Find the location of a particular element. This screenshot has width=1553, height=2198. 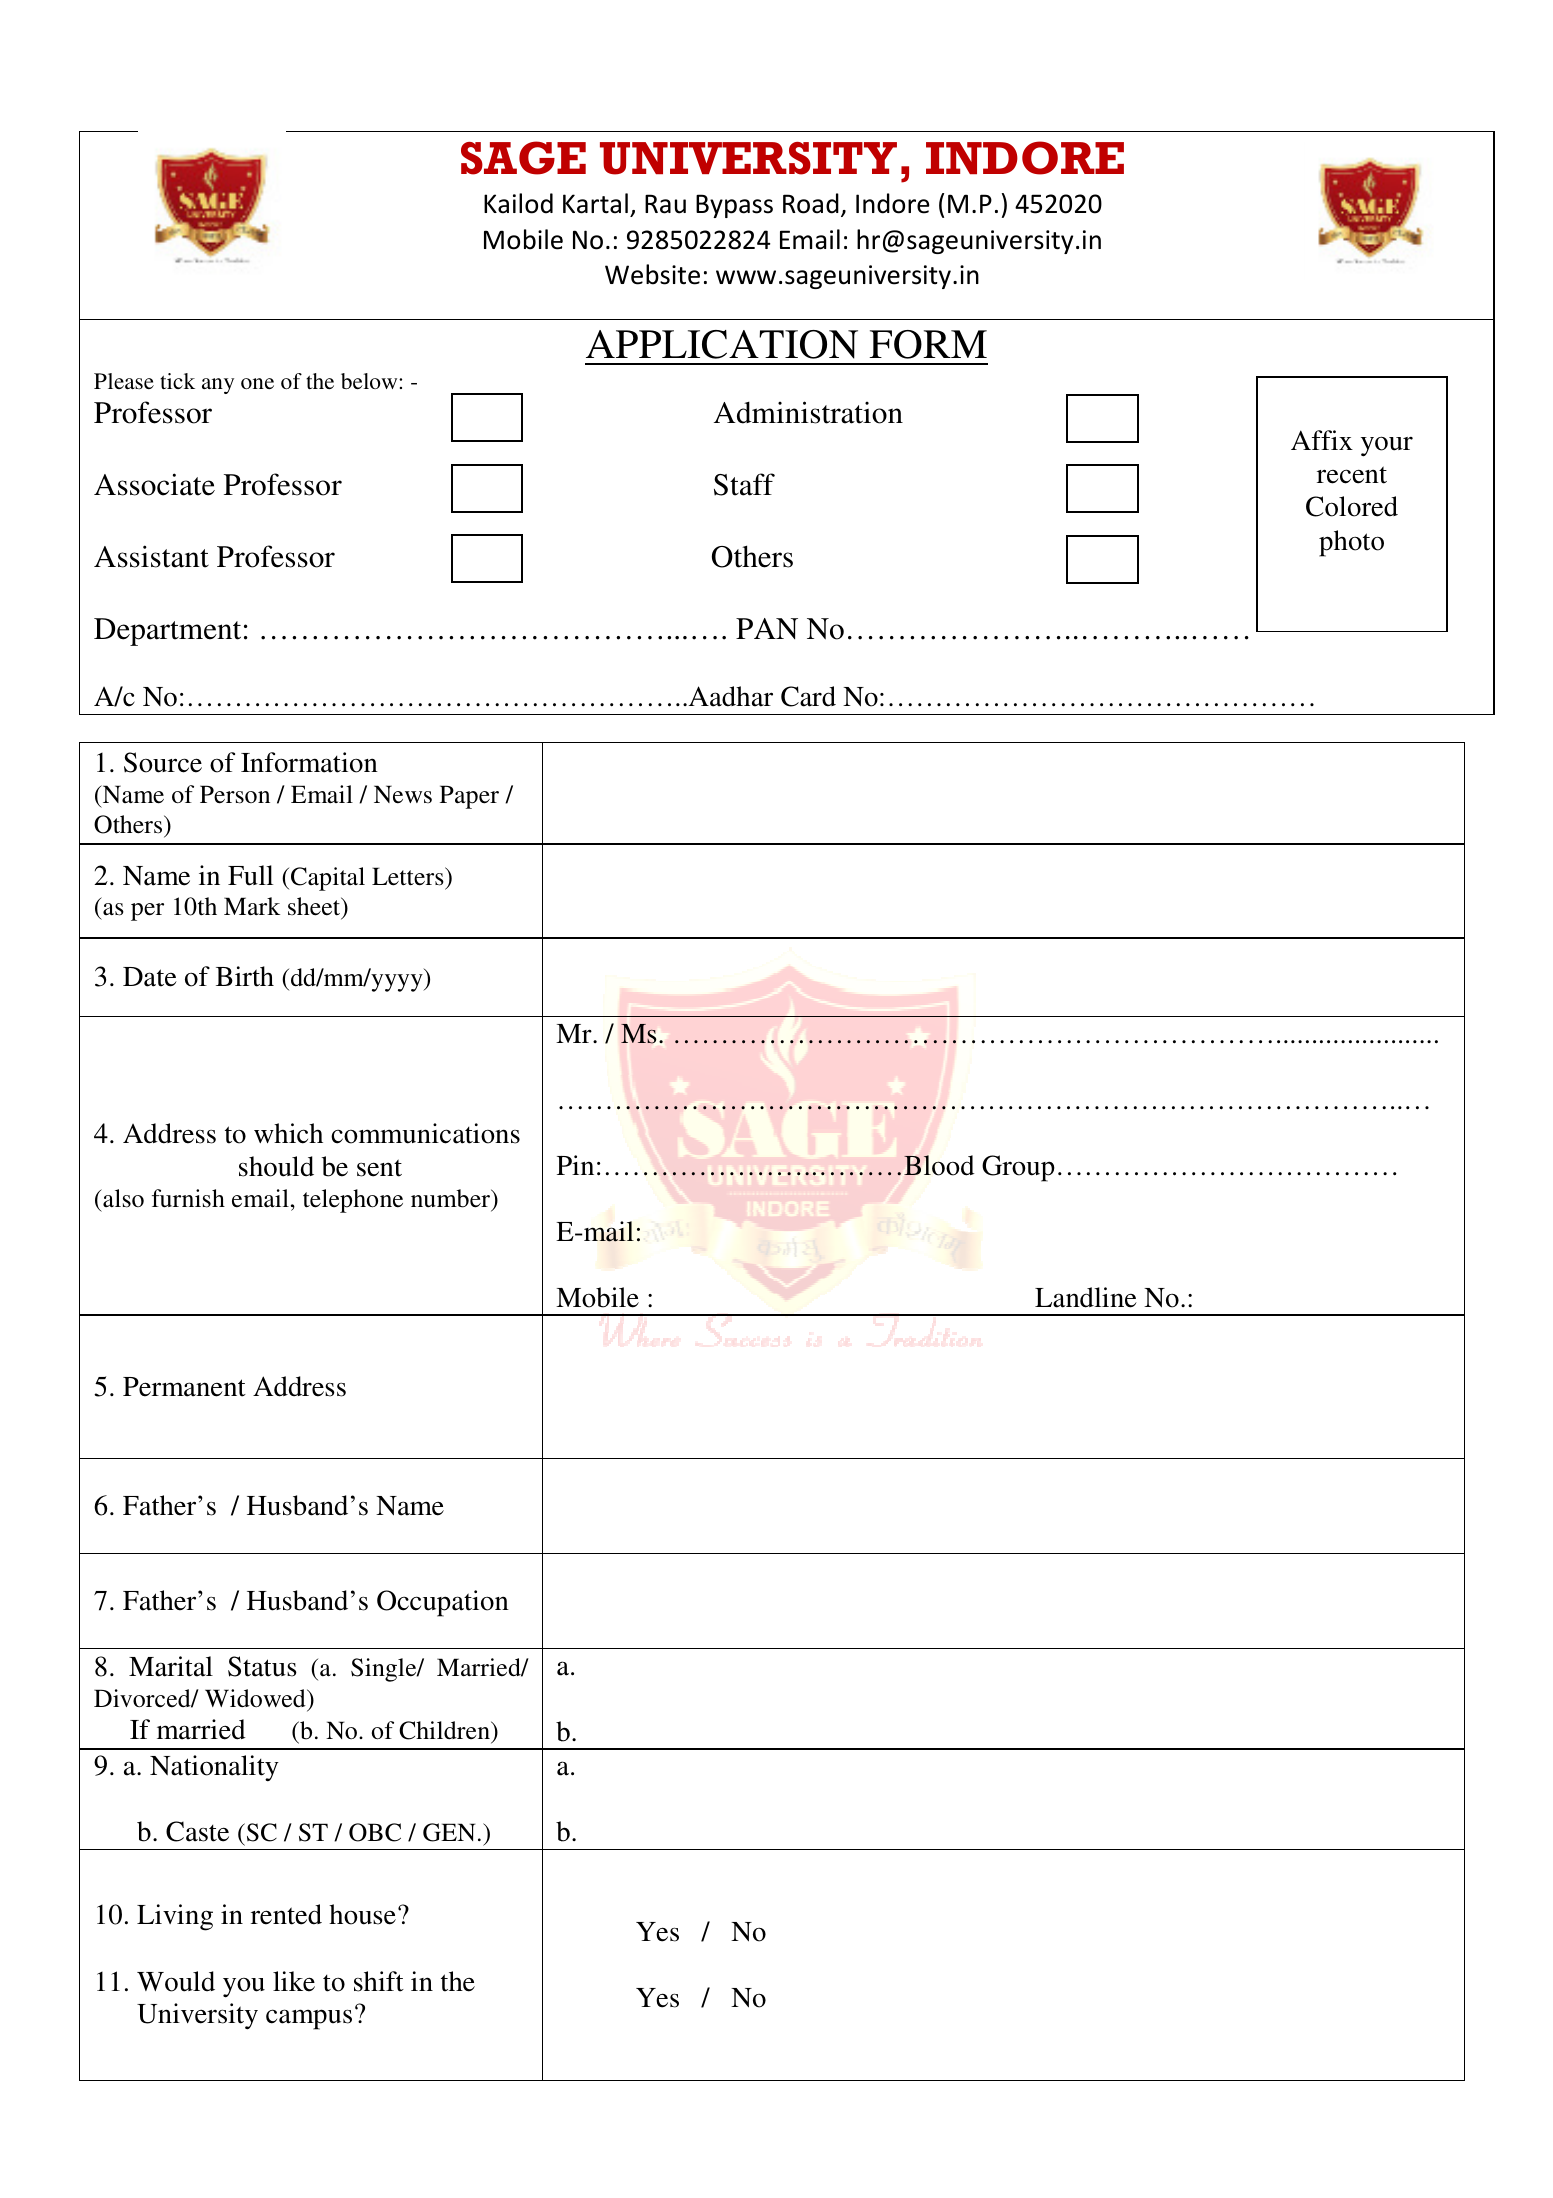

like is located at coordinates (294, 1981).
